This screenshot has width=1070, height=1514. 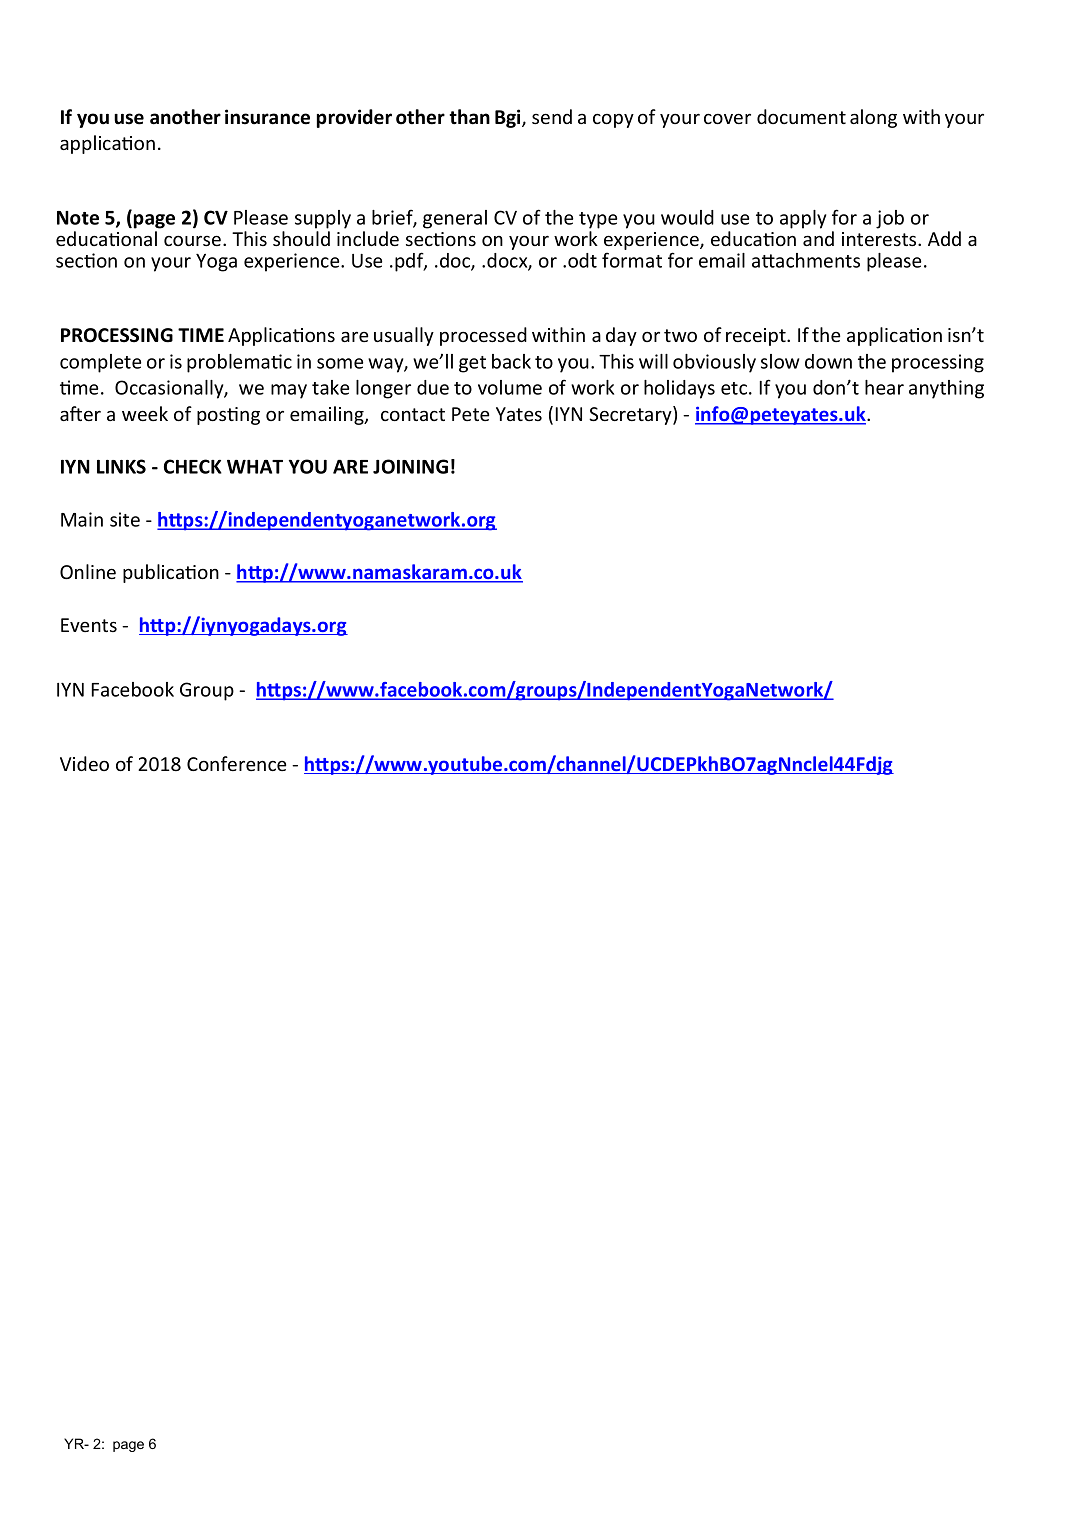 What do you see at coordinates (413, 414) in the screenshot?
I see `contact` at bounding box center [413, 414].
